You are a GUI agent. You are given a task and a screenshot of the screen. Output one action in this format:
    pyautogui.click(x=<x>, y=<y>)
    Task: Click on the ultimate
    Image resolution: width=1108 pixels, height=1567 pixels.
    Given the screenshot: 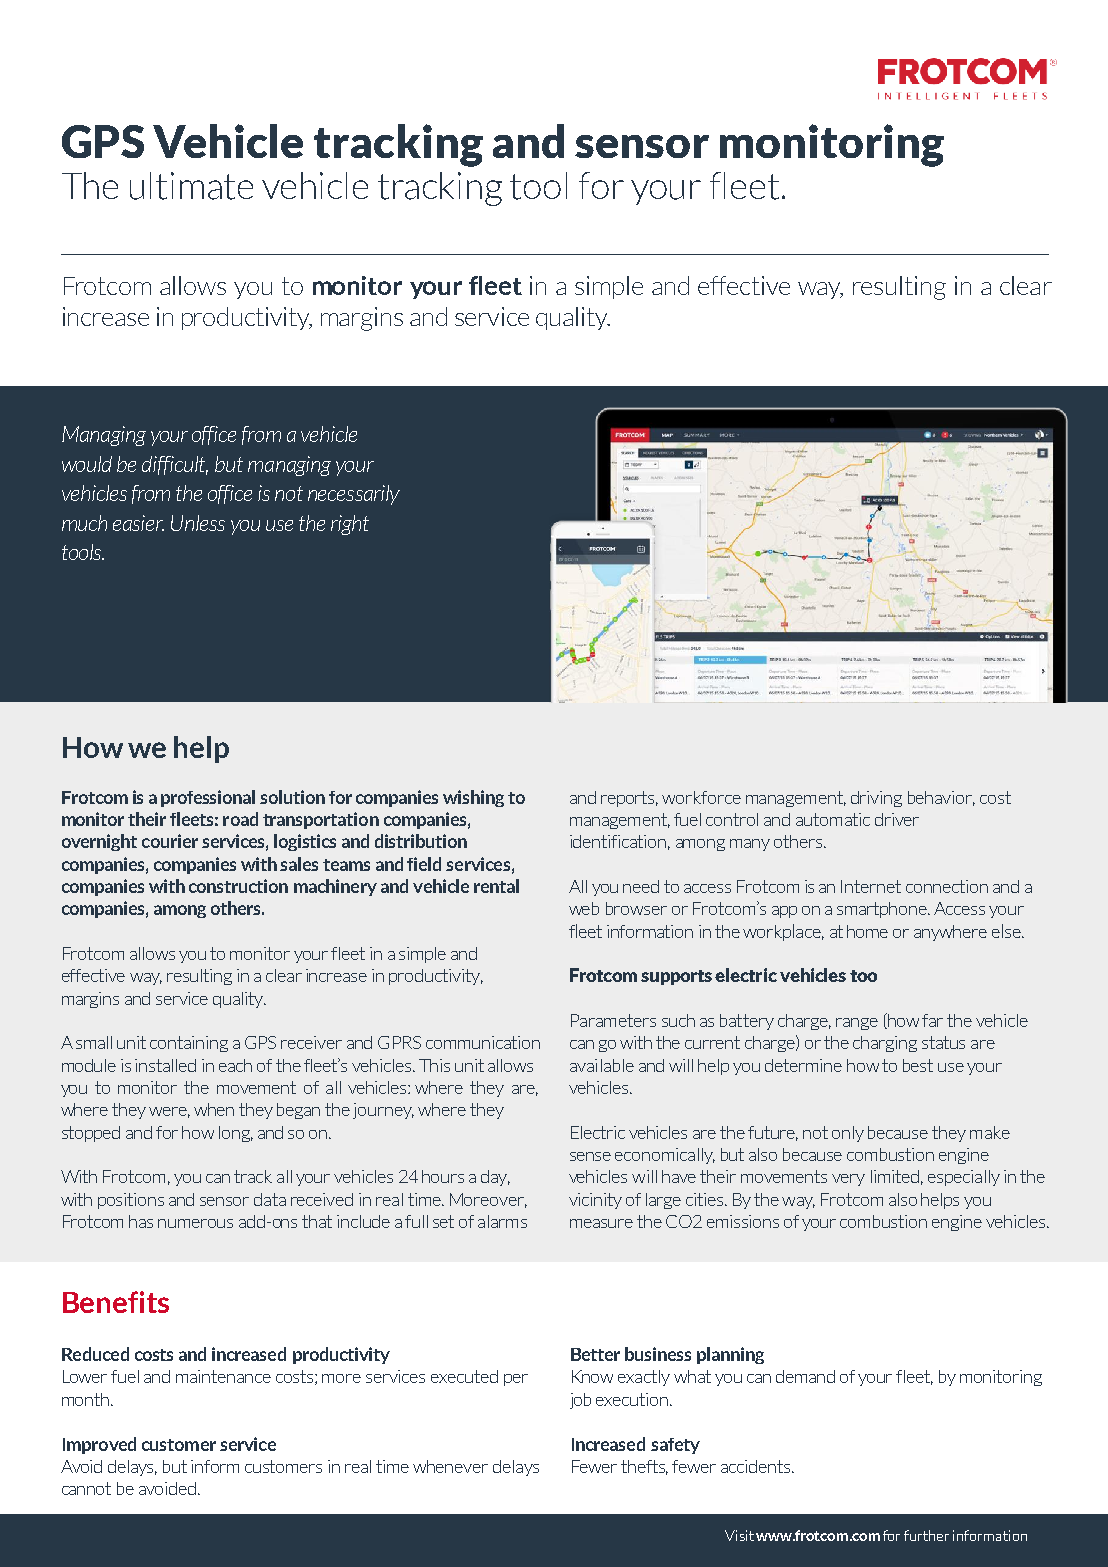 What is the action you would take?
    pyautogui.click(x=191, y=186)
